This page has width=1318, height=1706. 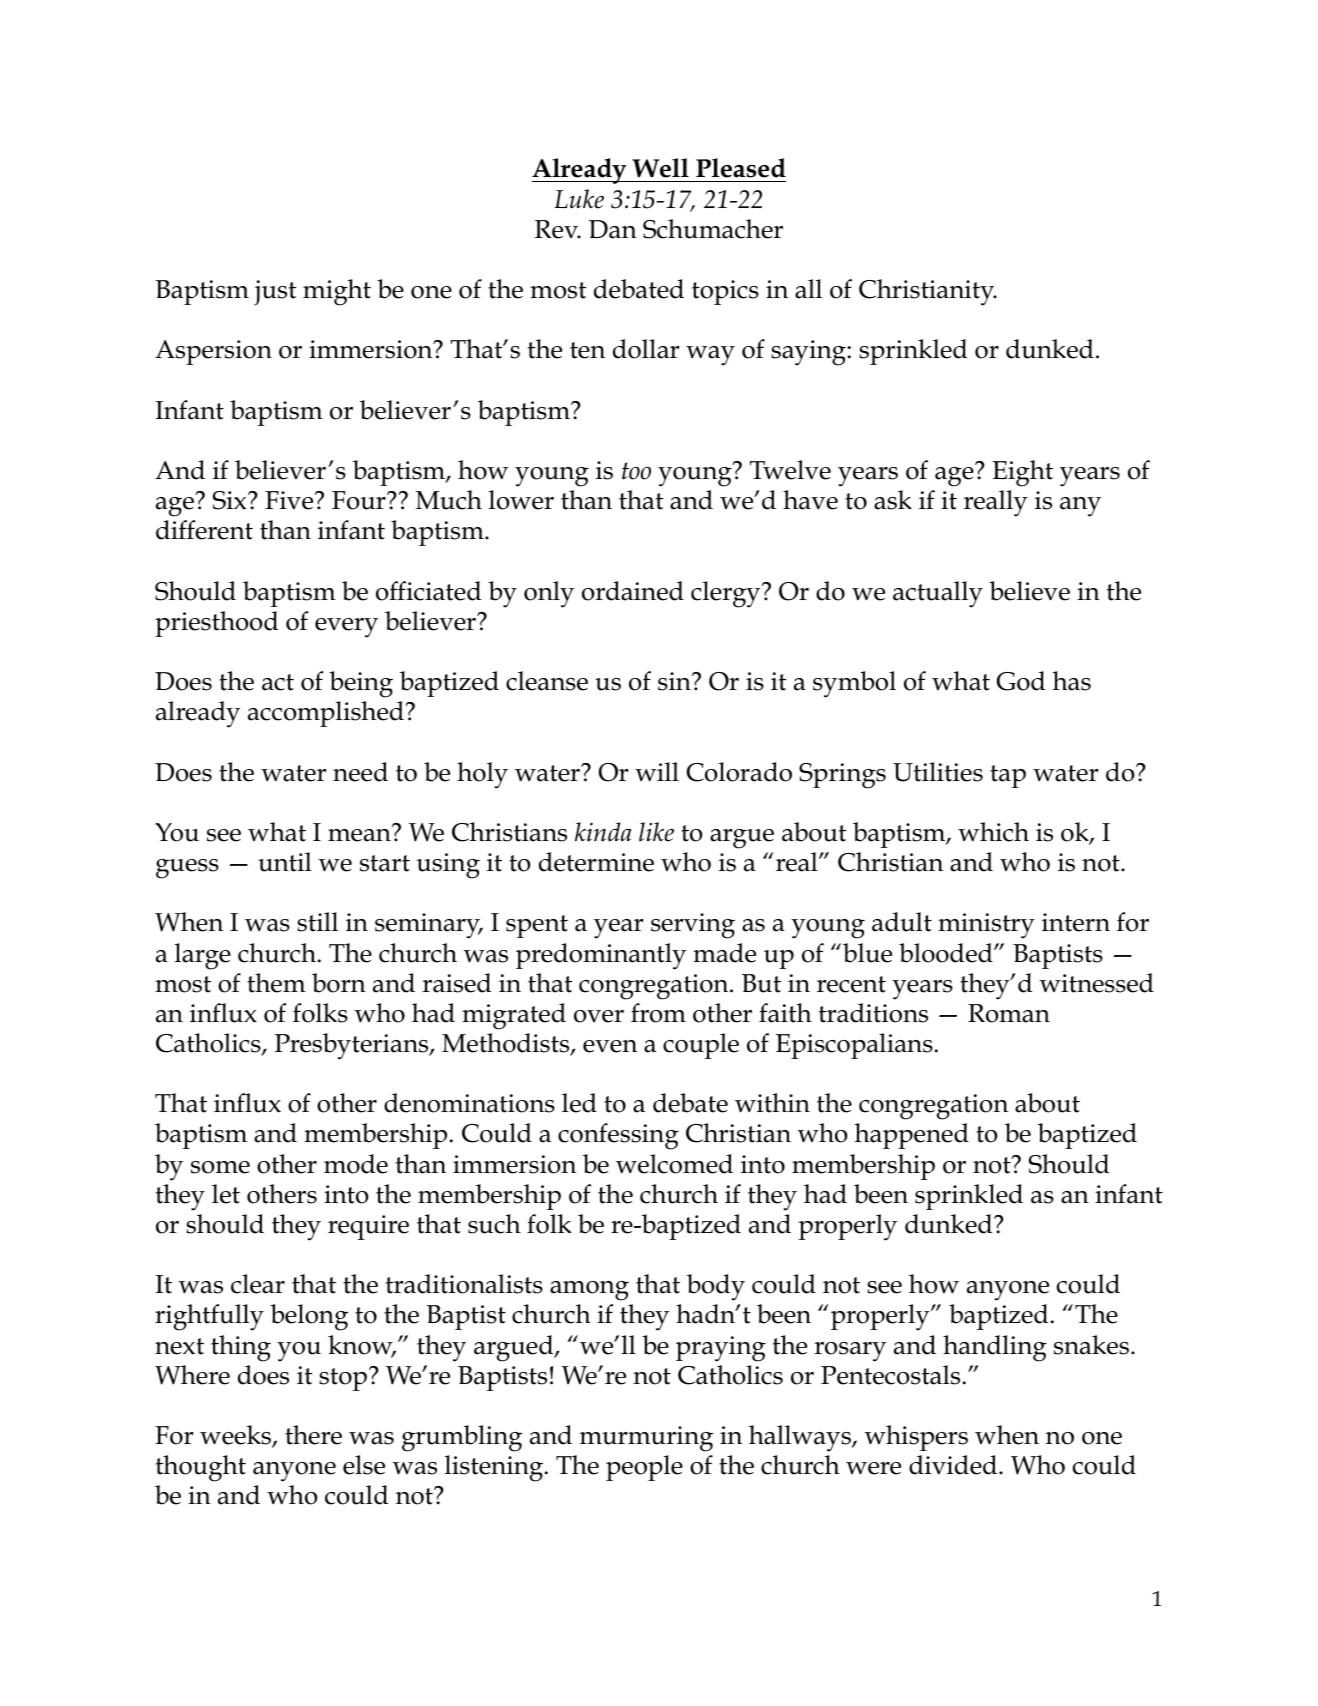 I want to click on divided, so click(x=954, y=1465).
